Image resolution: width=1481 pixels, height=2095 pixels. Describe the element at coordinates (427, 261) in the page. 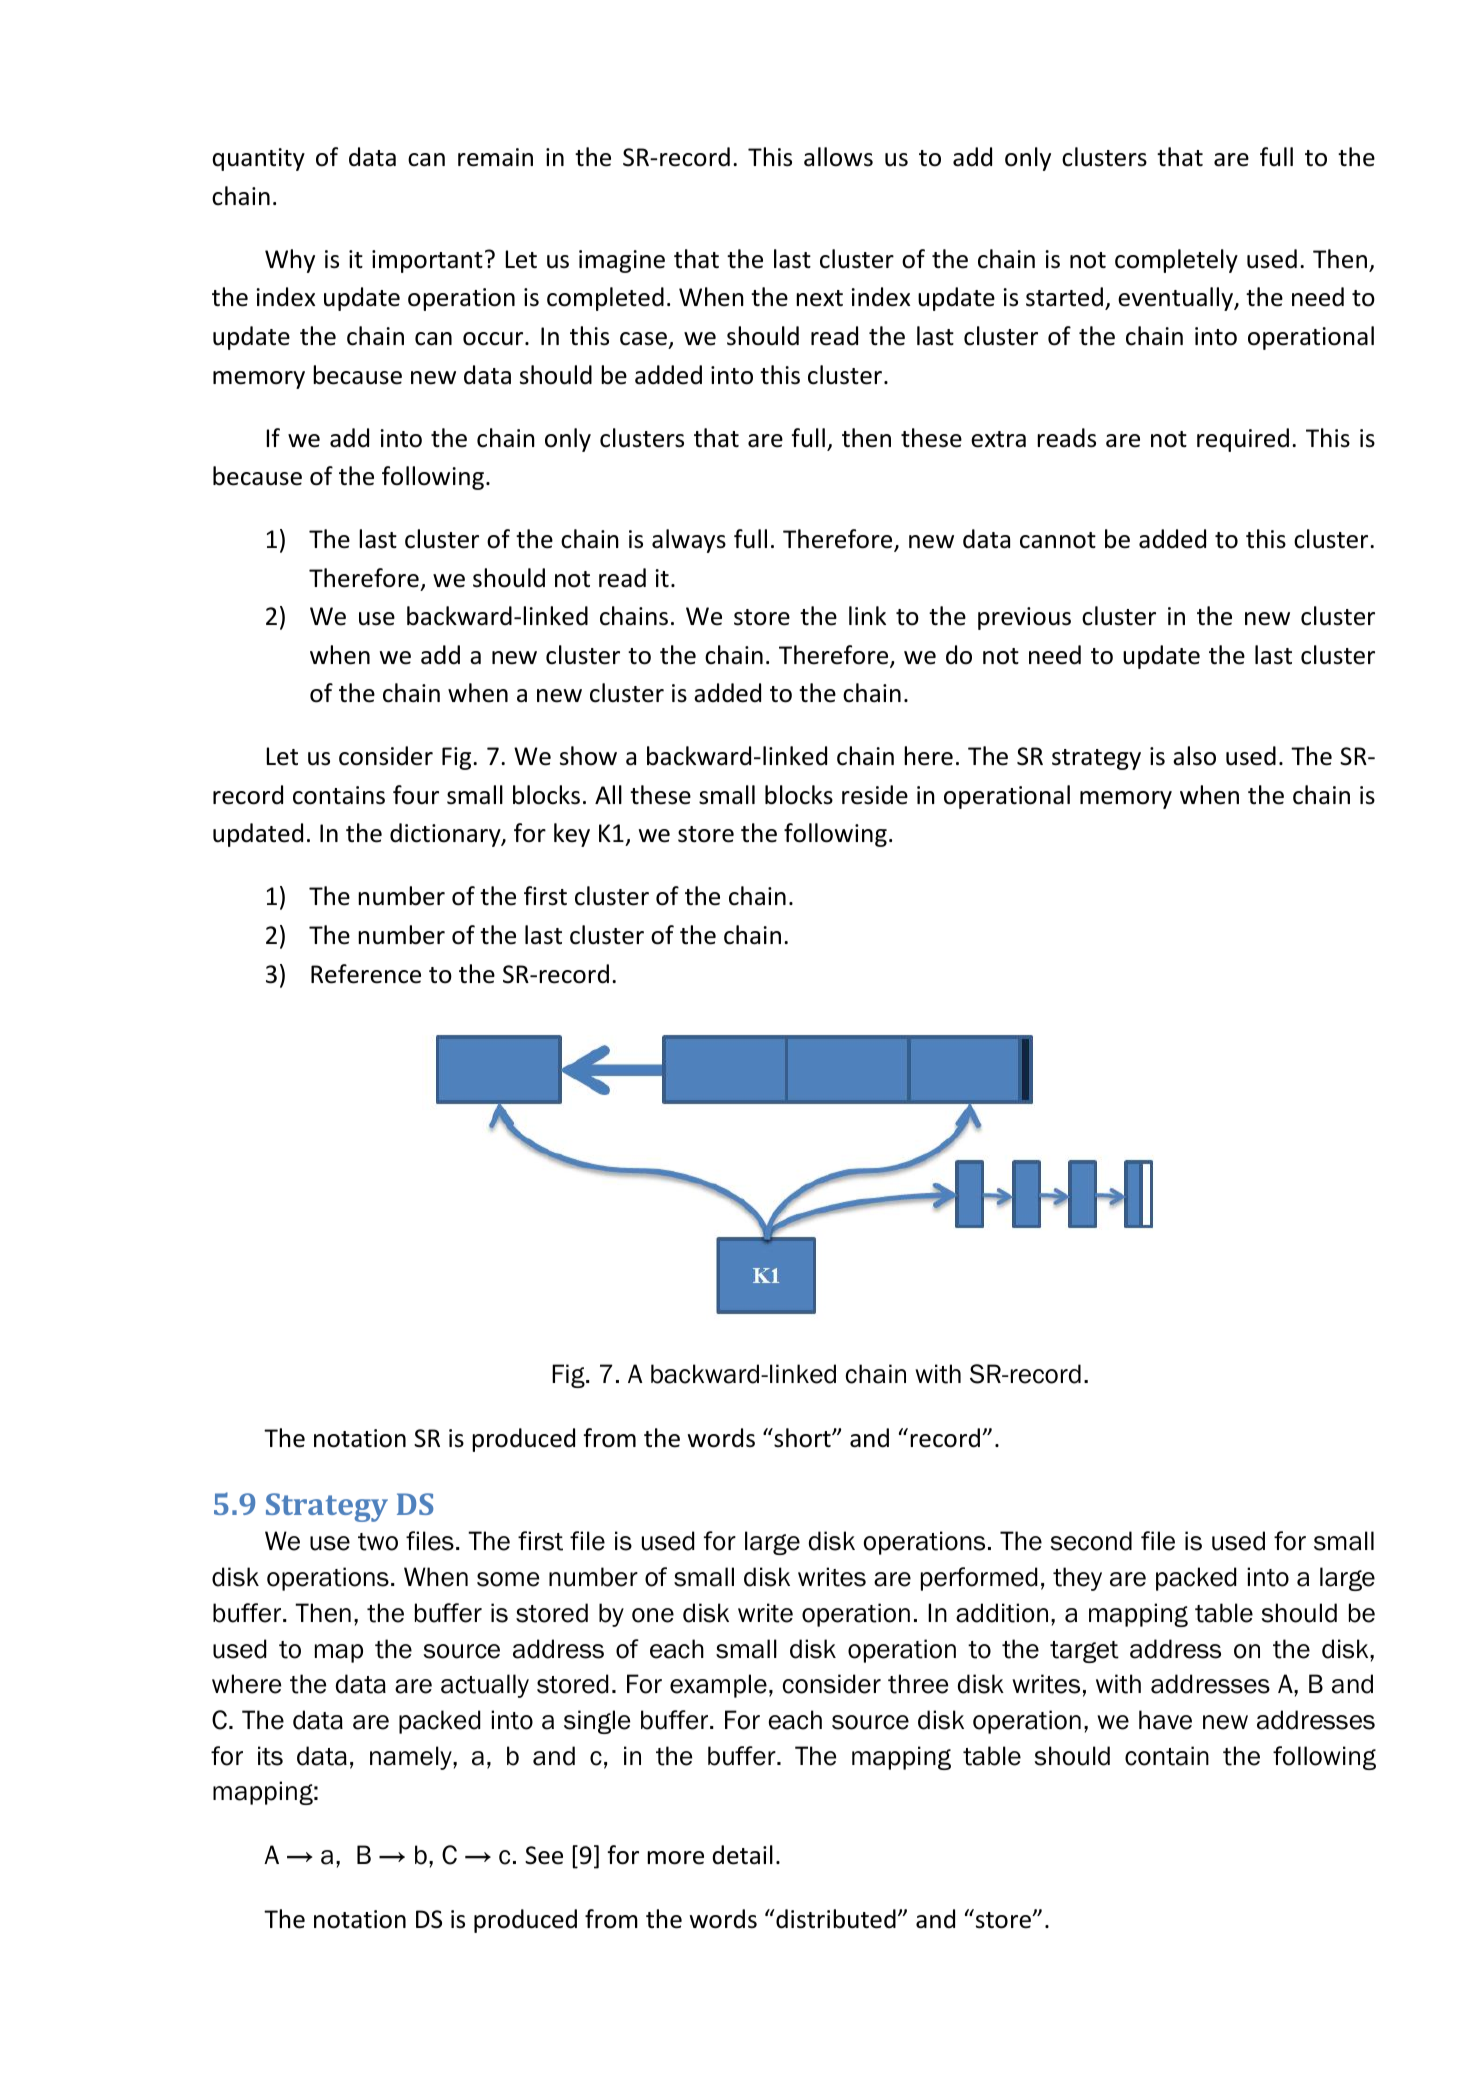

I see `important` at that location.
